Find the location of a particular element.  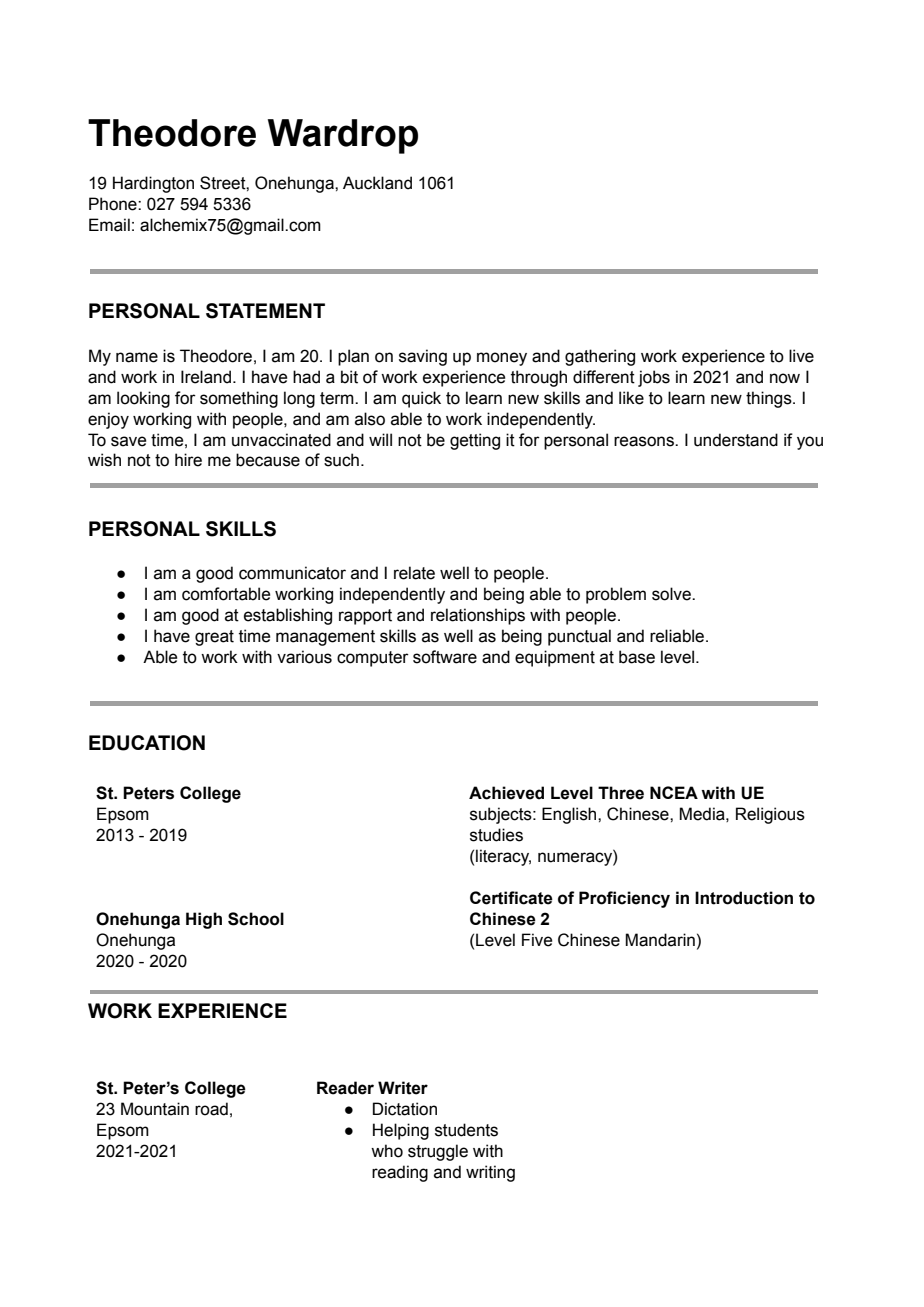

Mandarin is located at coordinates (660, 940).
